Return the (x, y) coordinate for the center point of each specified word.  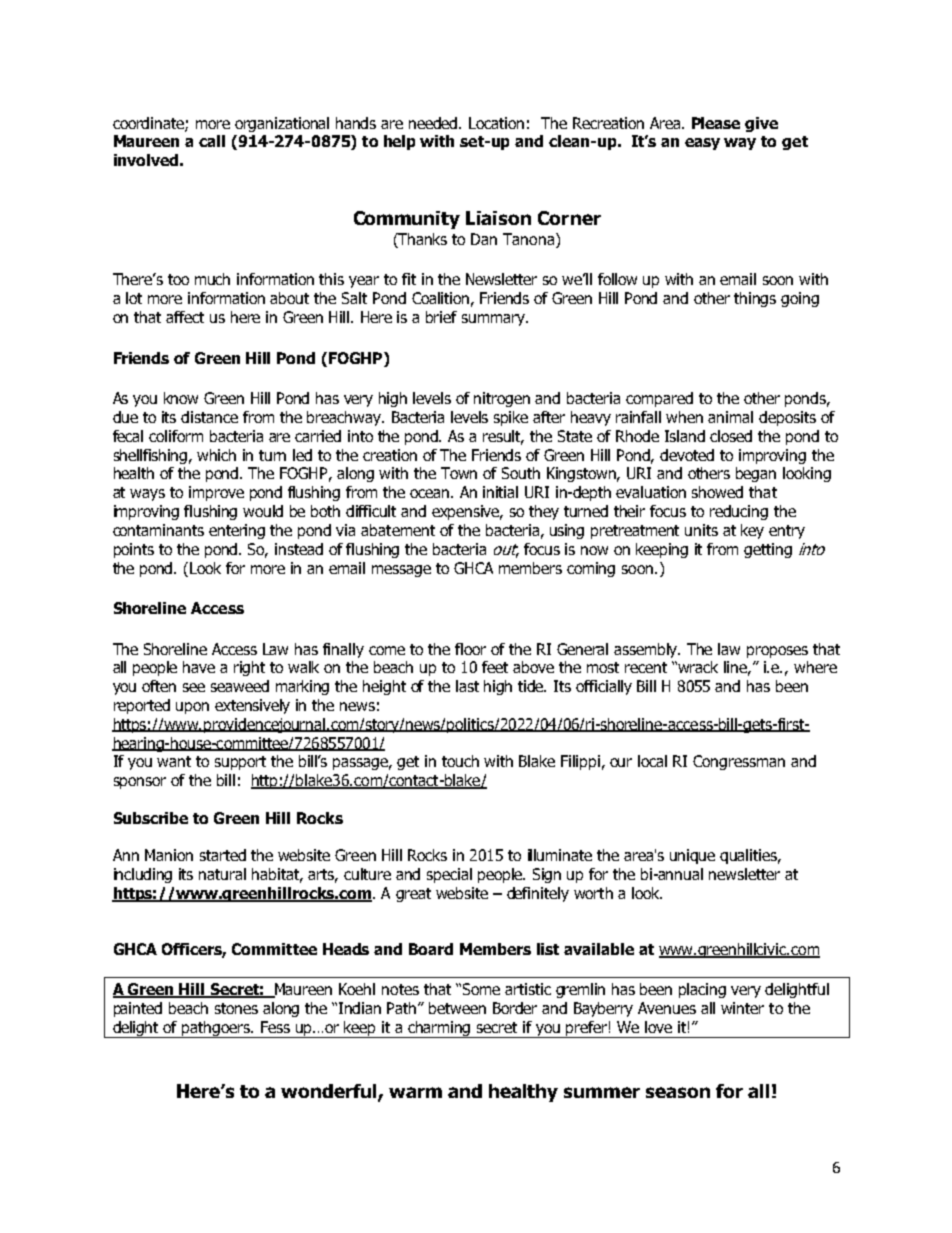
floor (470, 649)
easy (702, 144)
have (199, 667)
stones (236, 1008)
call (212, 141)
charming (439, 1029)
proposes (777, 652)
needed (434, 123)
